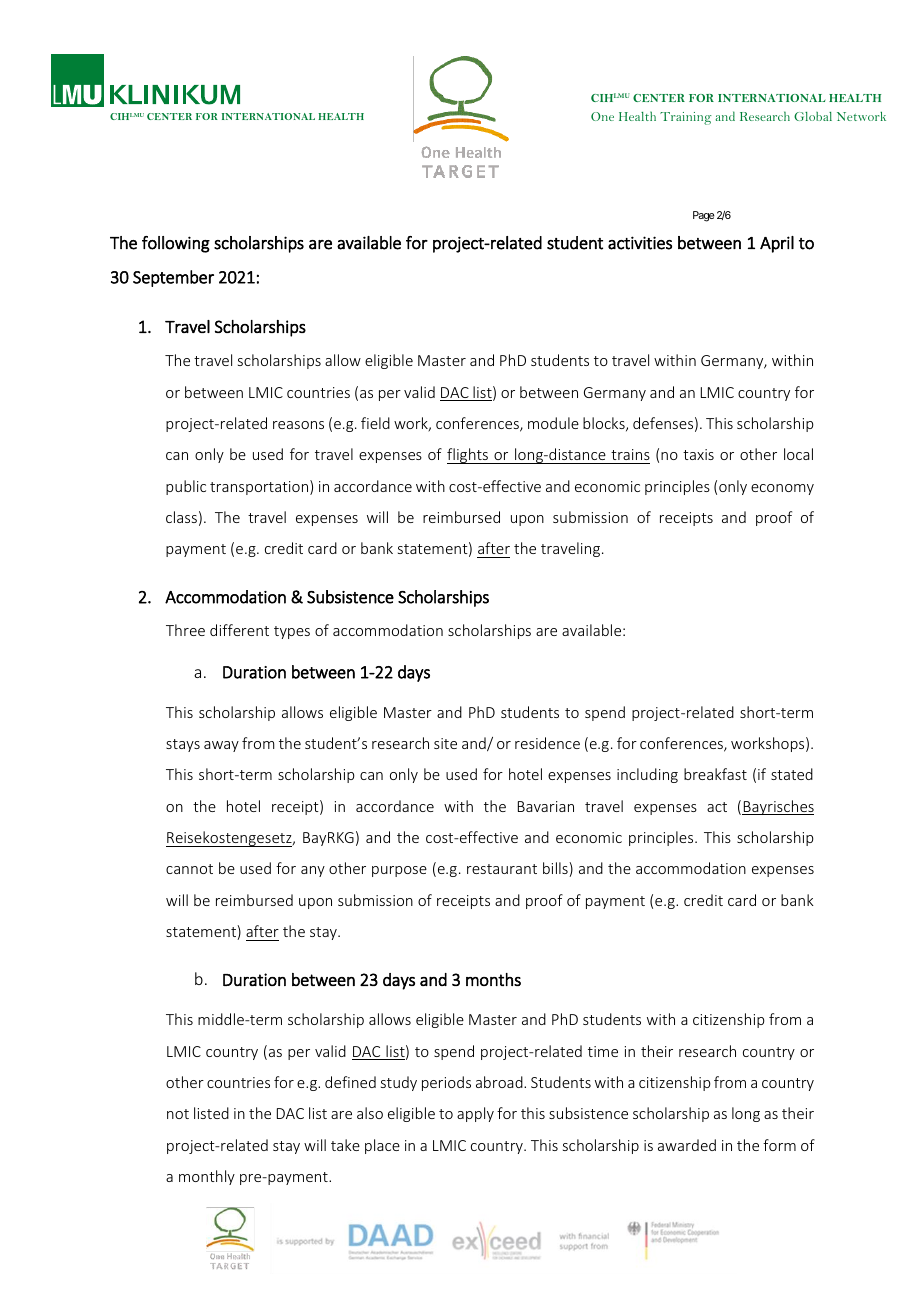  What do you see at coordinates (715, 774) in the screenshot?
I see `breakfast` at bounding box center [715, 774].
